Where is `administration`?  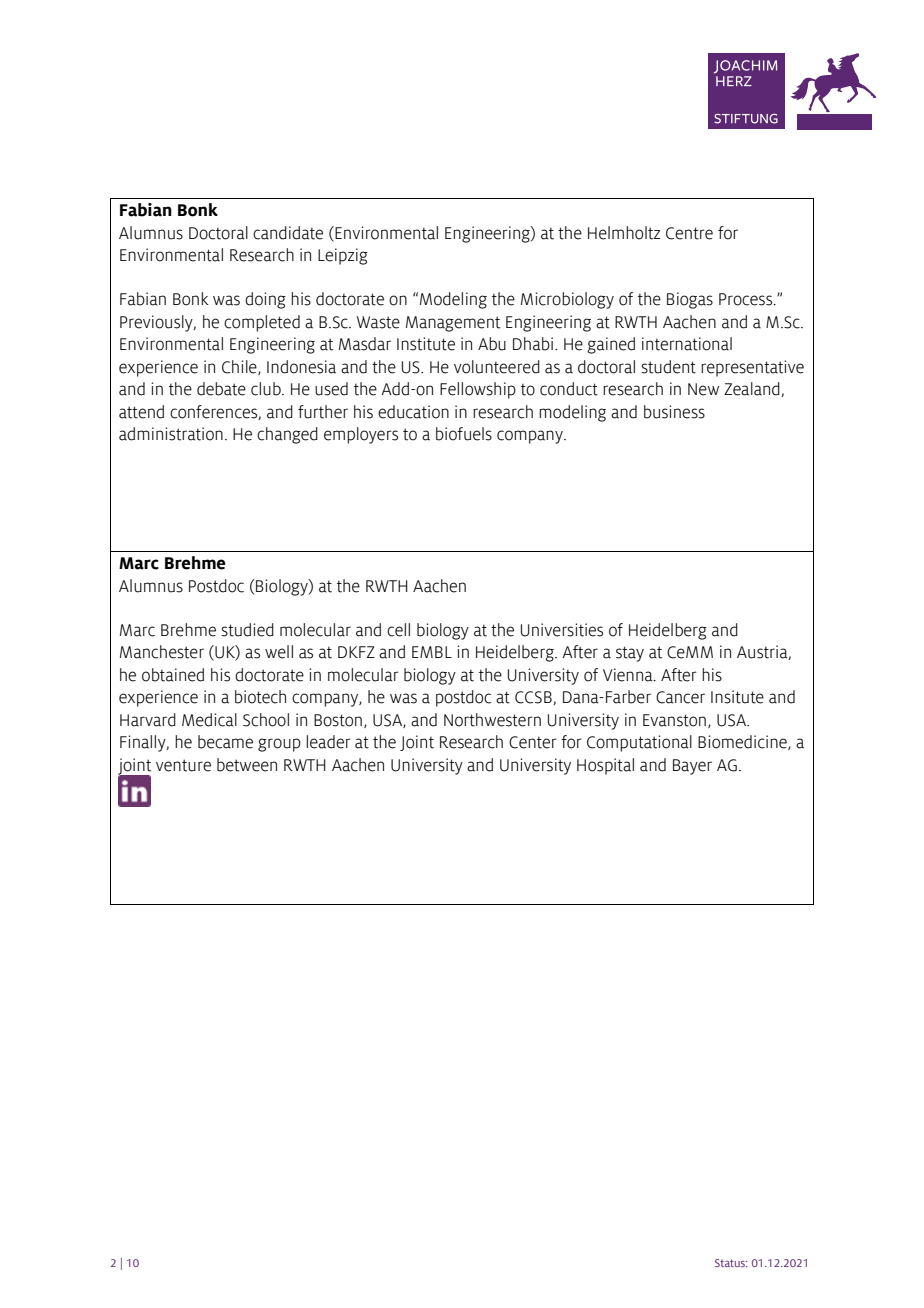 administration is located at coordinates (171, 434).
